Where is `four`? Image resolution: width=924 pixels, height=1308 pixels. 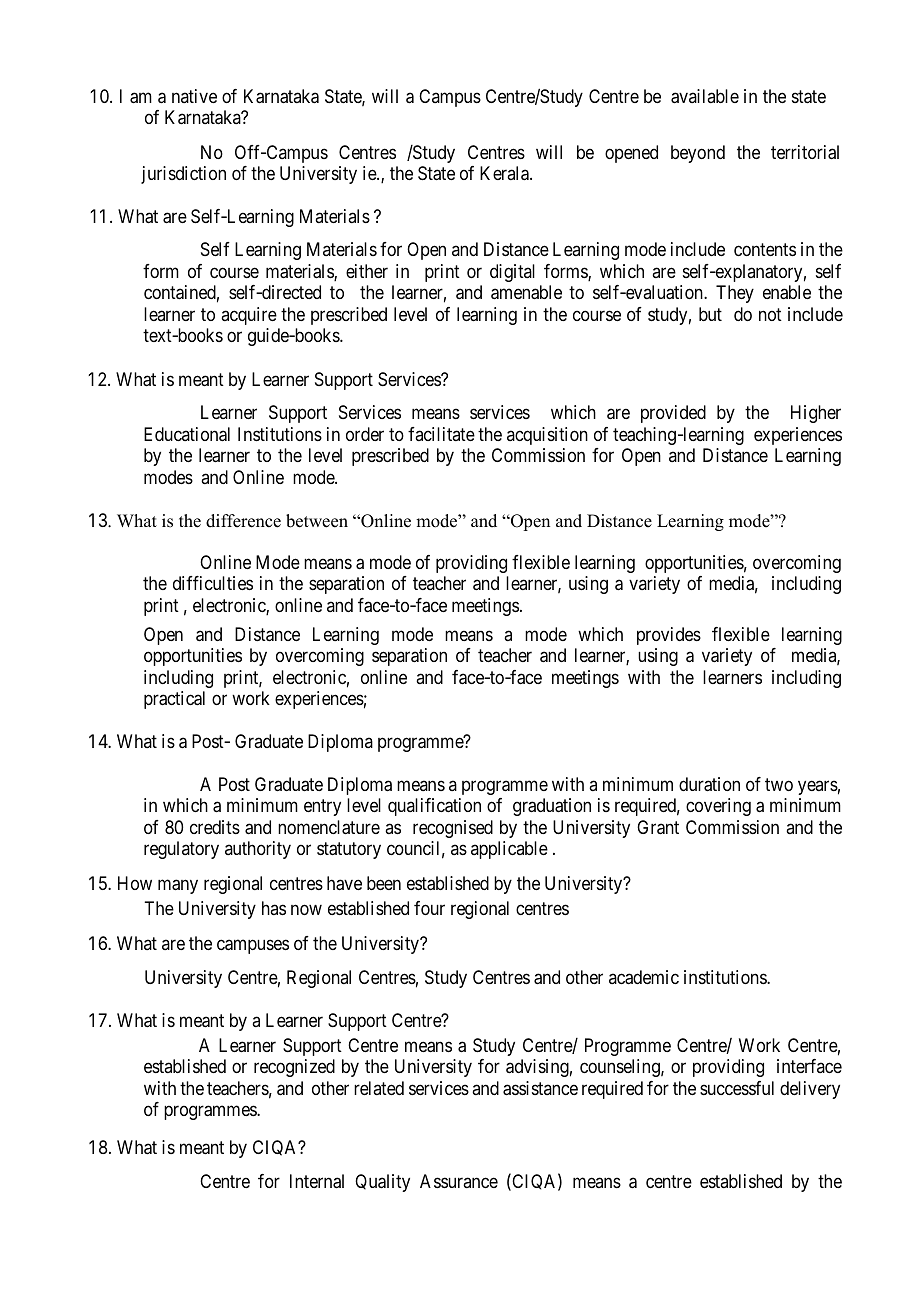 four is located at coordinates (429, 908).
